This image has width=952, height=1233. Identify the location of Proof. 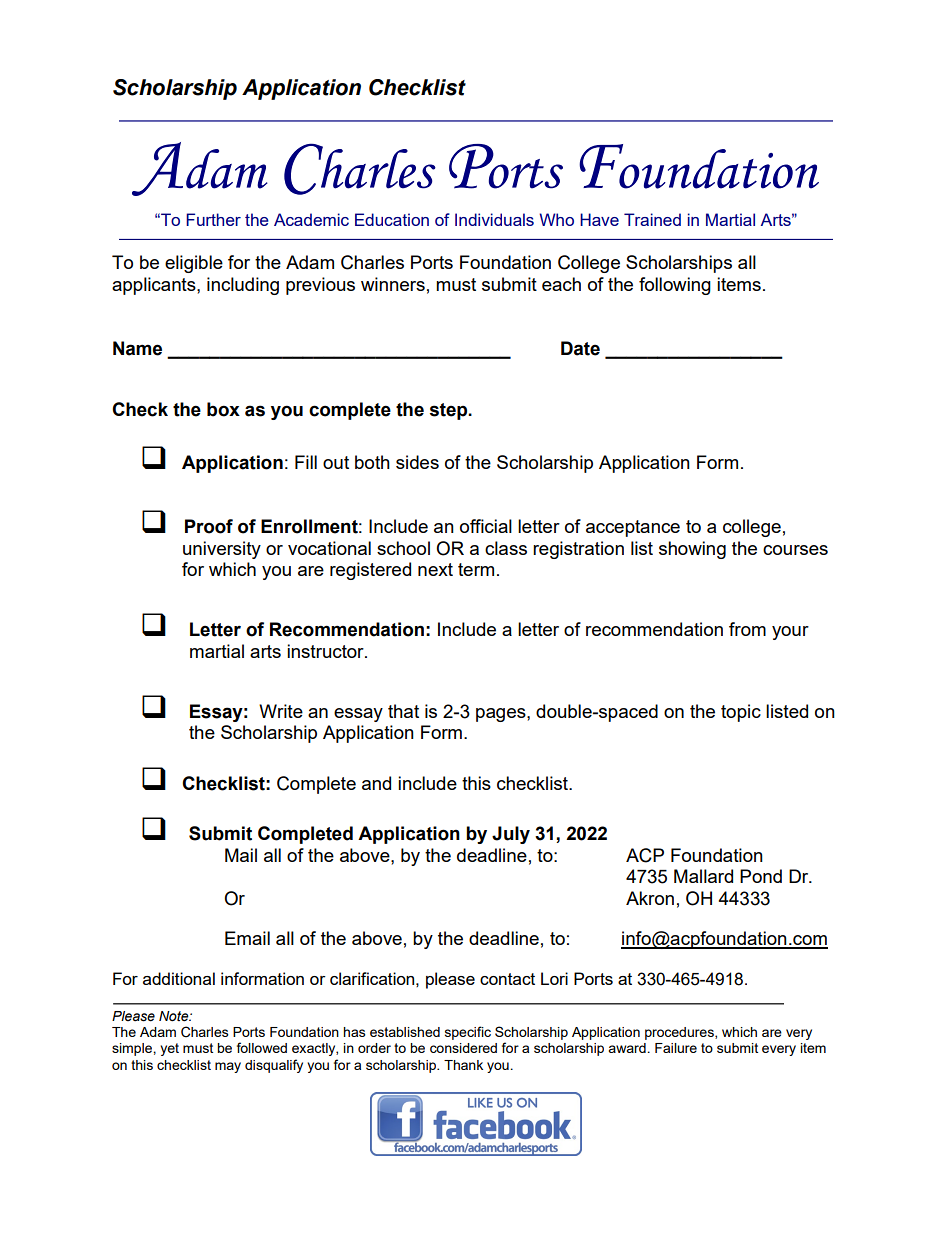
(209, 526).
